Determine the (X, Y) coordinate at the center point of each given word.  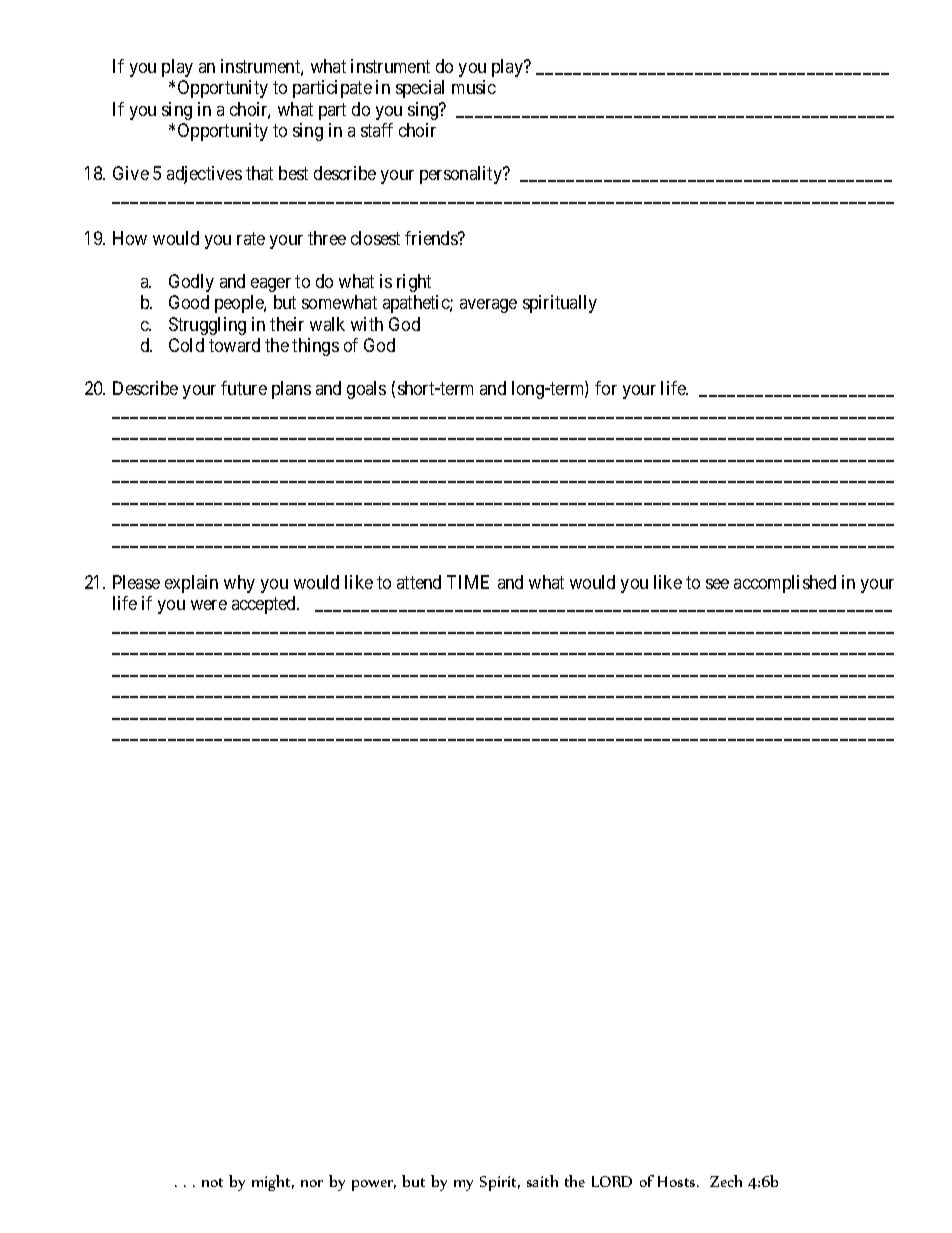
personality (462, 175)
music (474, 87)
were (209, 605)
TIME (468, 582)
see (717, 584)
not (212, 1182)
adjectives (204, 175)
